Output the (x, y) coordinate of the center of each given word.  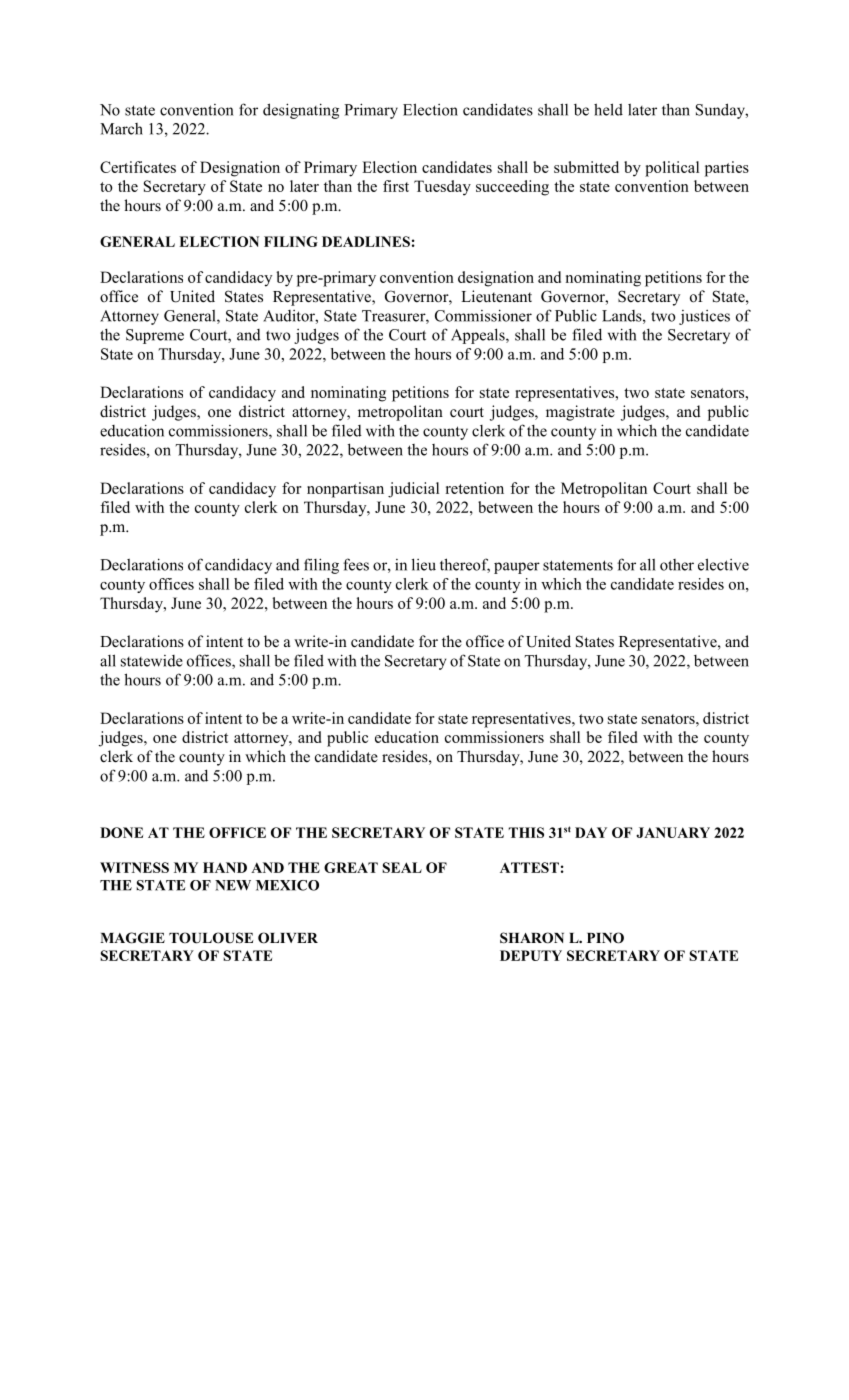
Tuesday (442, 188)
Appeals (479, 336)
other (677, 565)
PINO (605, 938)
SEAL (402, 867)
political (672, 169)
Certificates (138, 167)
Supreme (155, 336)
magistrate (580, 413)
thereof (465, 565)
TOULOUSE (211, 938)
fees (356, 564)
